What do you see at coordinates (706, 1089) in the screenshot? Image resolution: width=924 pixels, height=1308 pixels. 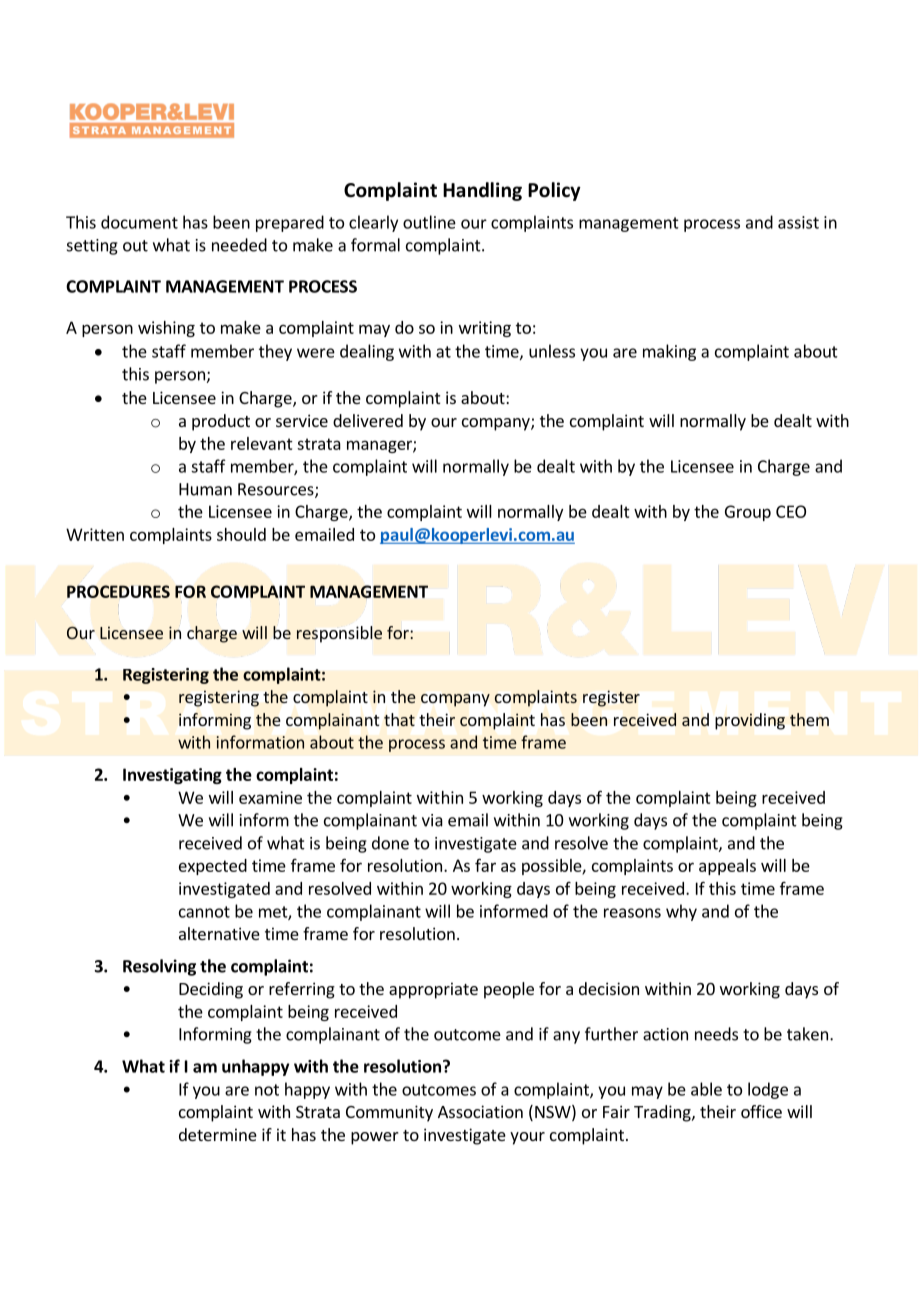 I see `able` at bounding box center [706, 1089].
